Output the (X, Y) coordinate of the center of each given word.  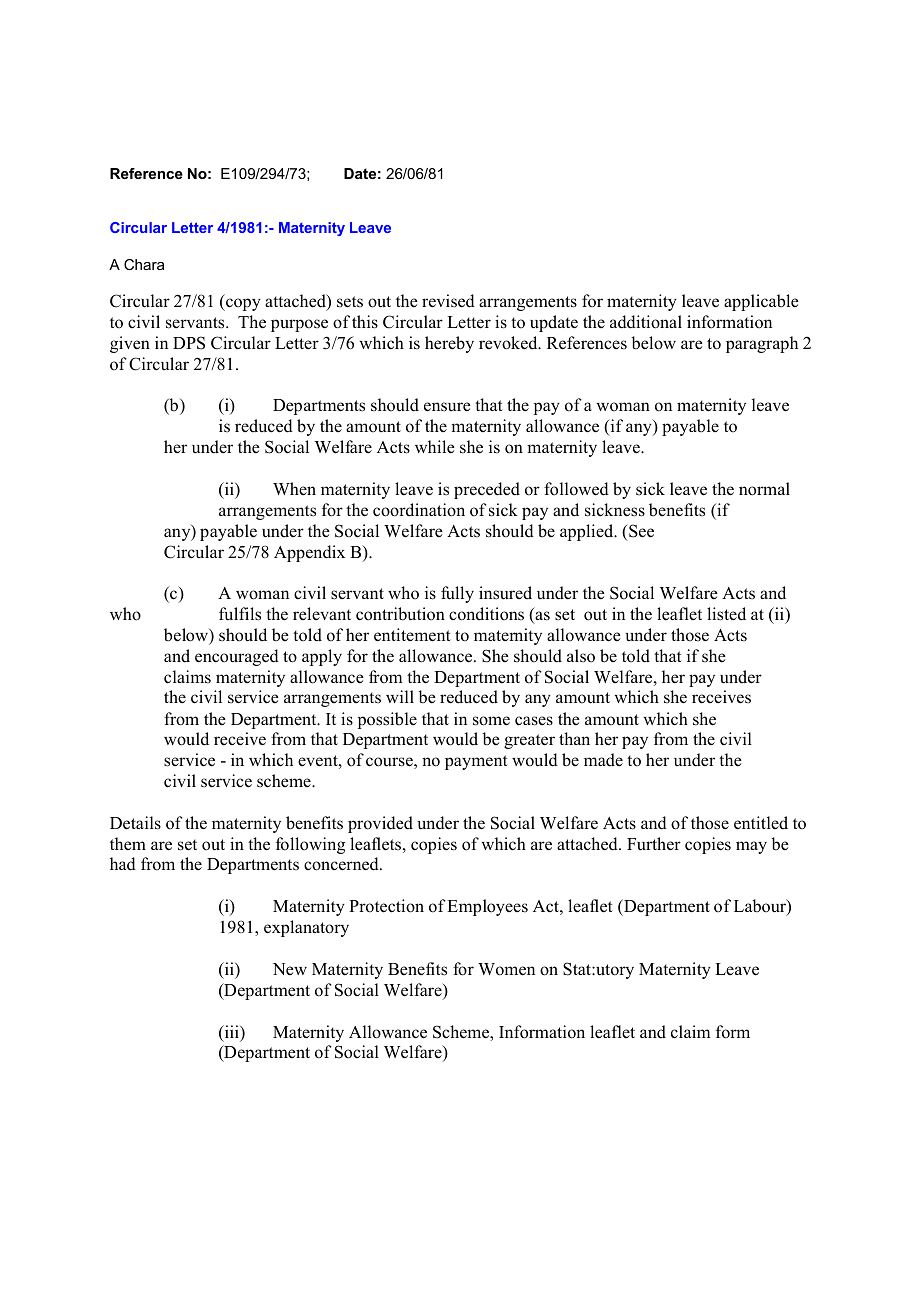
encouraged (237, 657)
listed (726, 614)
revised (448, 301)
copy (242, 304)
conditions (486, 614)
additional (646, 322)
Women (506, 969)
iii (231, 1033)
